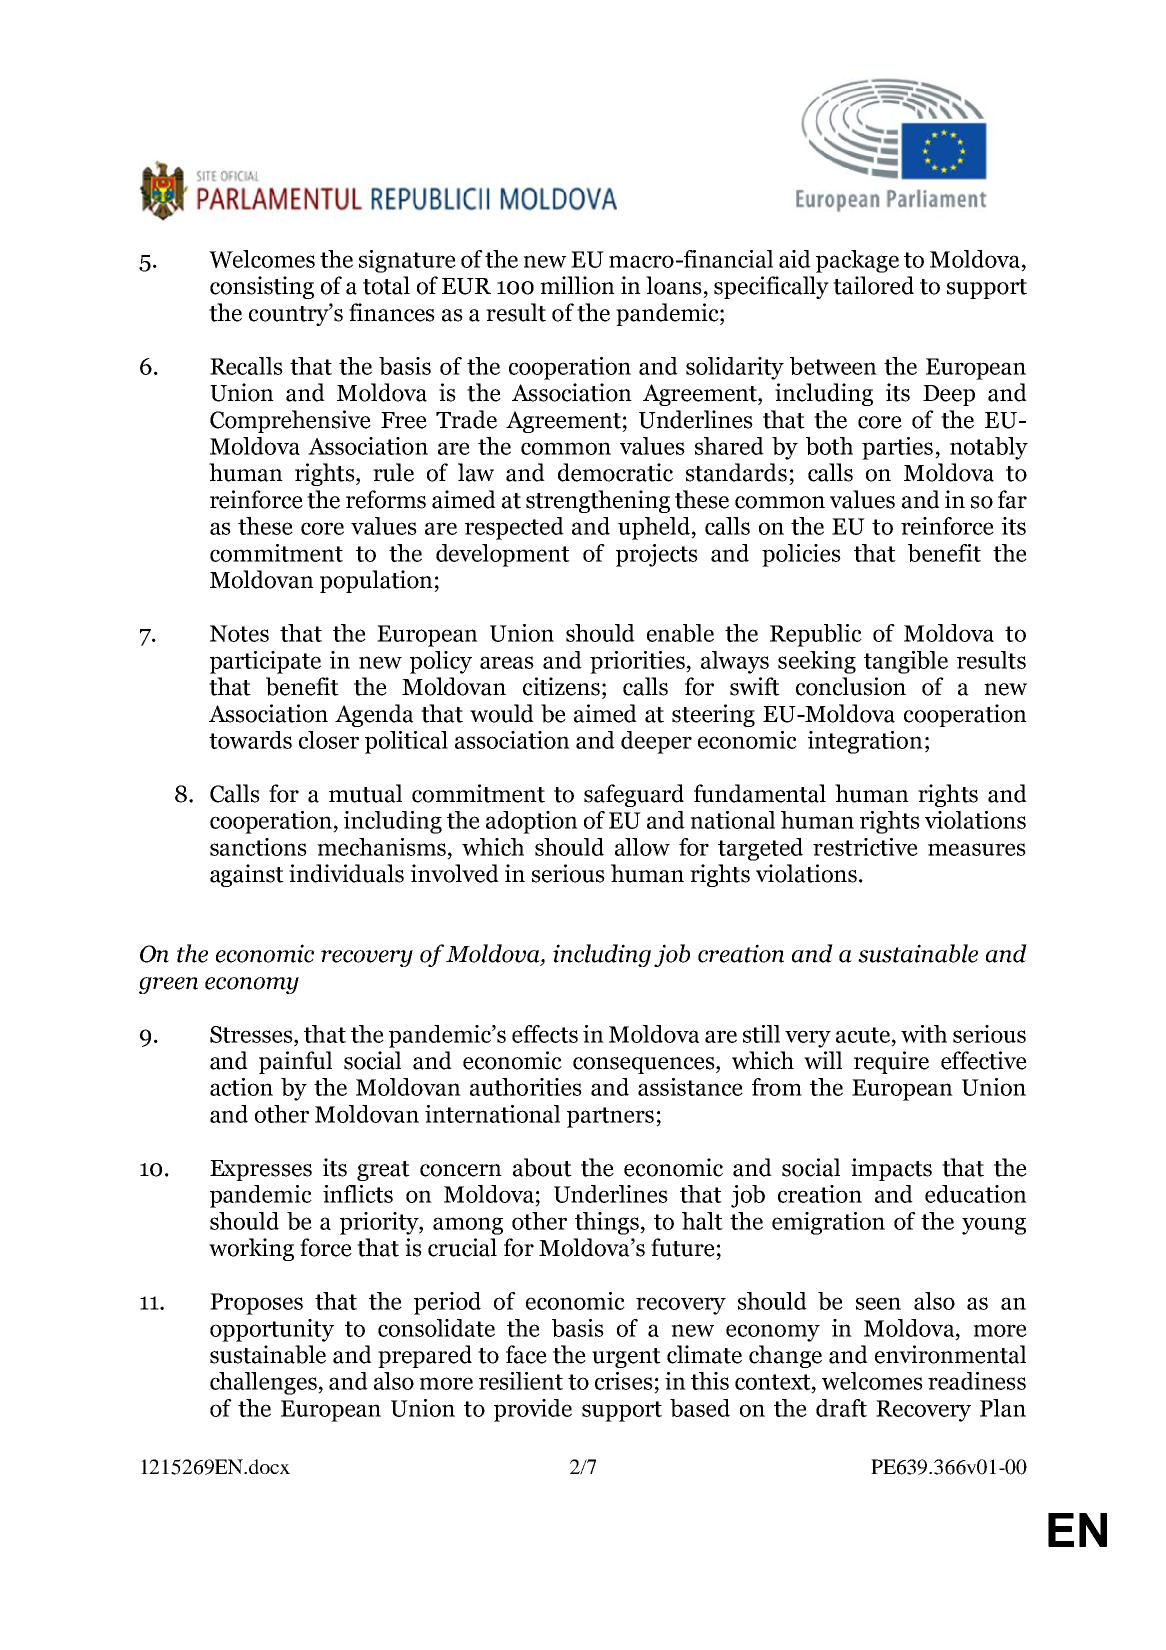  What do you see at coordinates (258, 847) in the screenshot?
I see `sanctions` at bounding box center [258, 847].
